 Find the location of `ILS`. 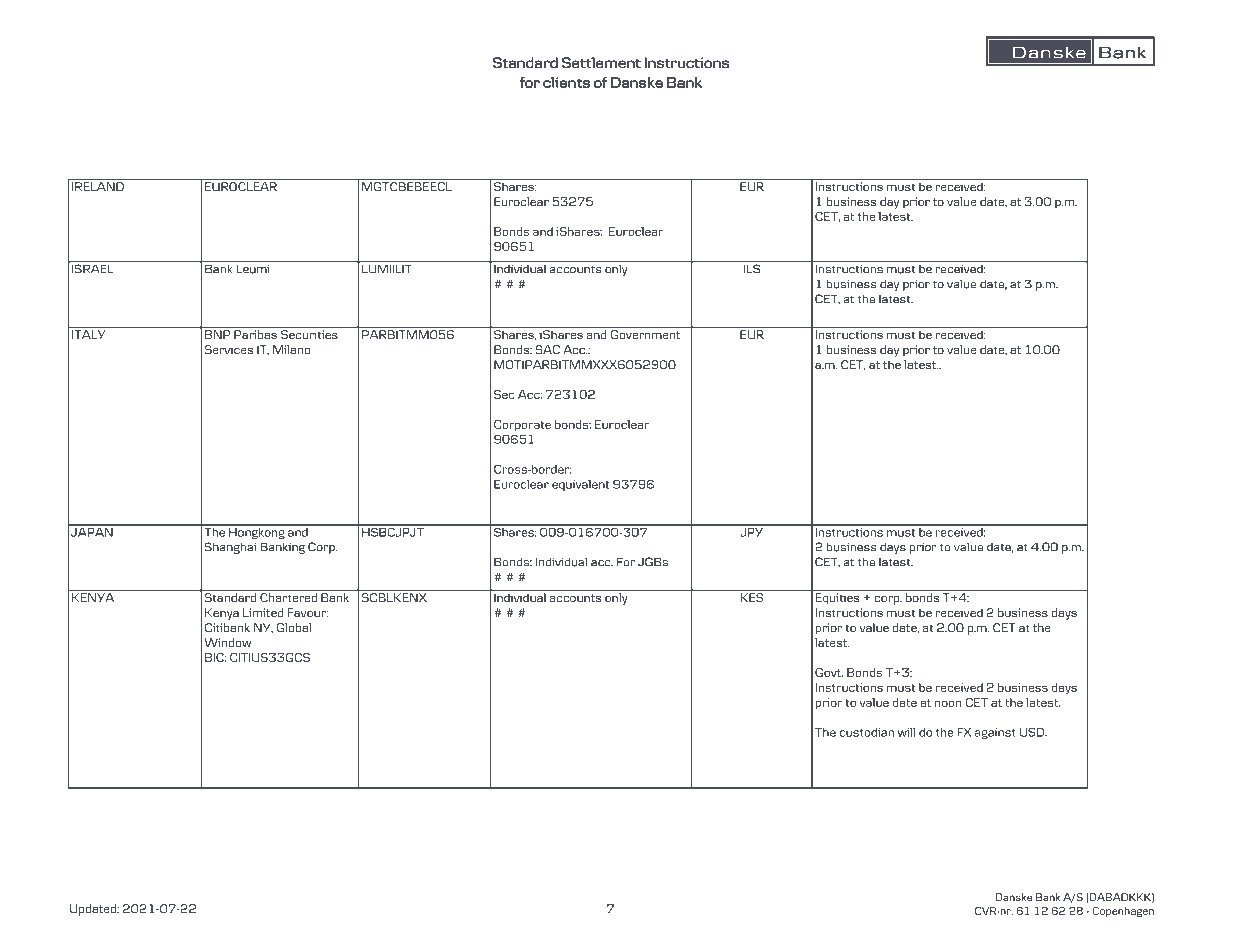

ILS is located at coordinates (752, 268).
